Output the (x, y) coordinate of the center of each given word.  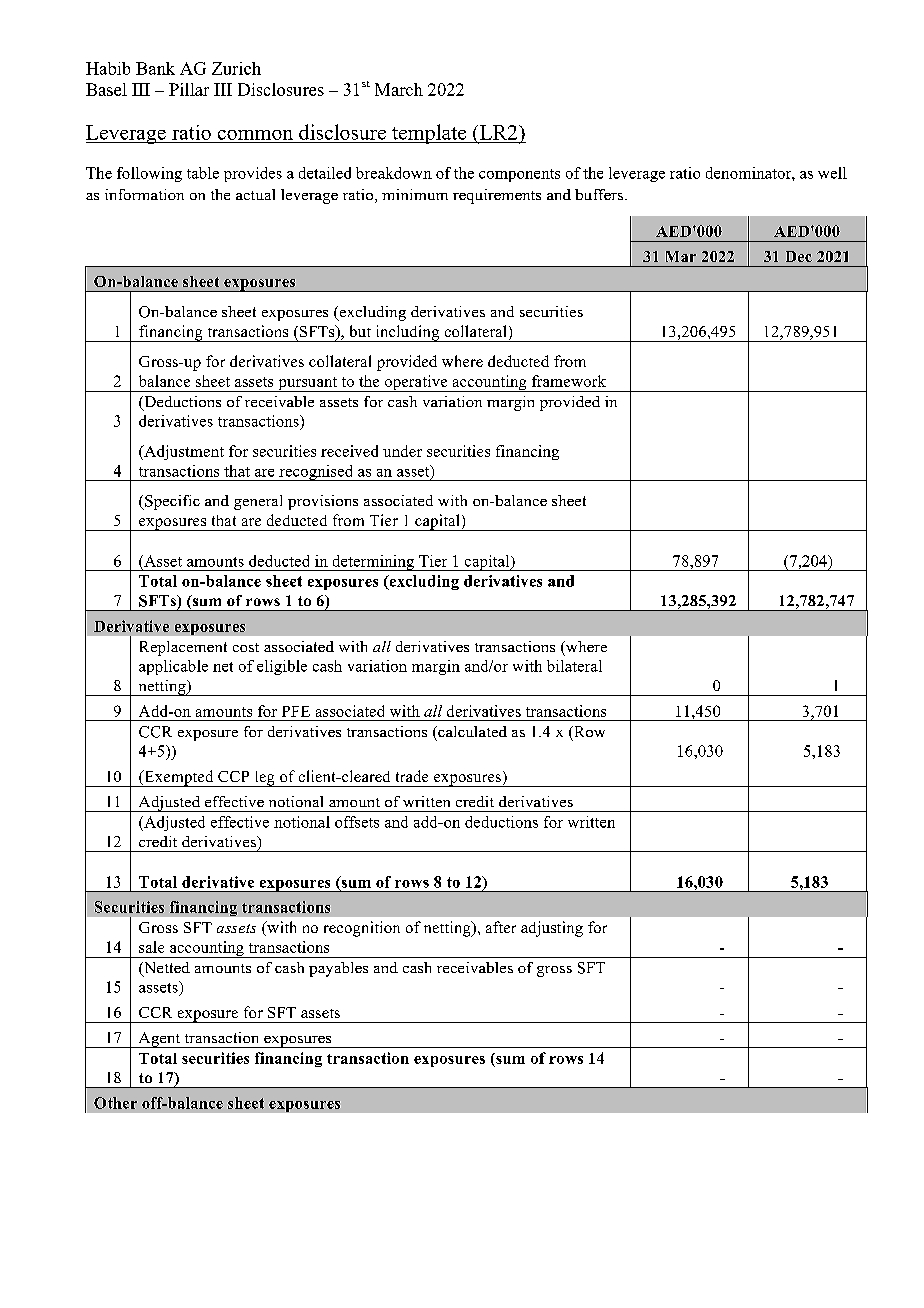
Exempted (179, 778)
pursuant (308, 384)
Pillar (189, 89)
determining (373, 563)
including (407, 333)
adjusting (552, 929)
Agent (159, 1040)
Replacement (183, 648)
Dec (799, 256)
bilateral (574, 666)
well (832, 173)
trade (412, 776)
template (429, 134)
